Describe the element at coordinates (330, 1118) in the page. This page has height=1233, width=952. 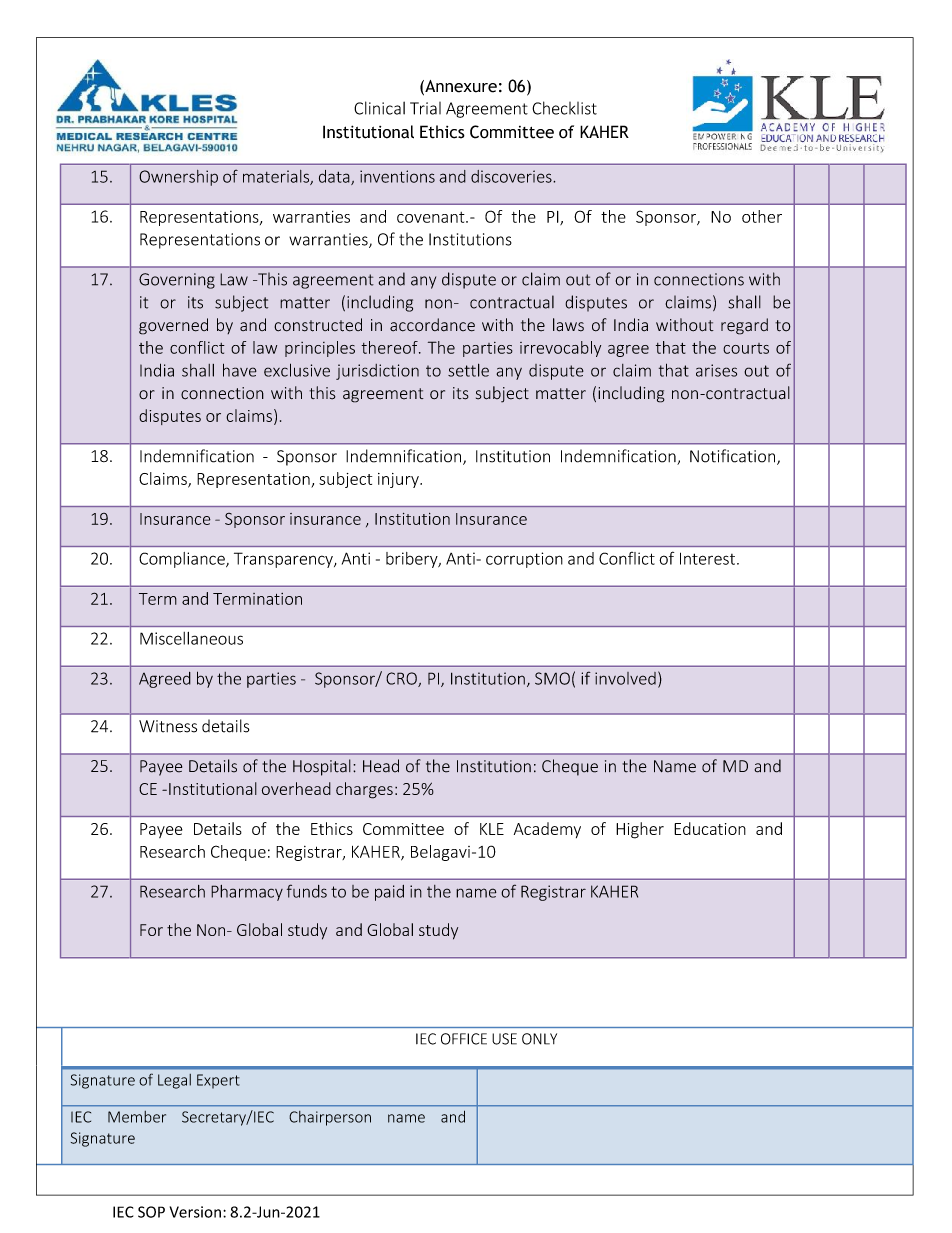
I see `Chairperson` at that location.
